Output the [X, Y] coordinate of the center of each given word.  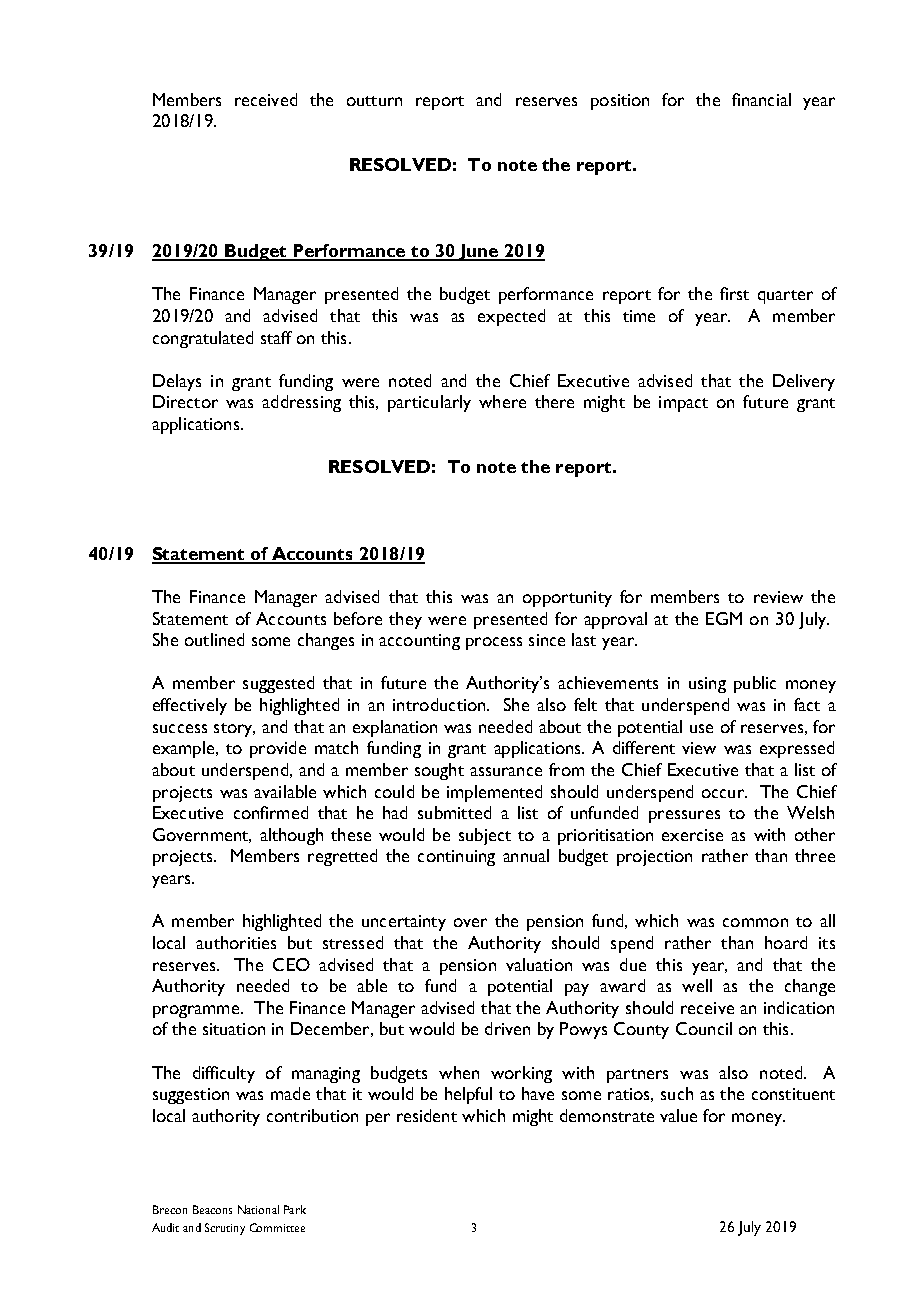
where [502, 401]
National [258, 1209]
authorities [236, 942]
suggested [278, 684]
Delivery [804, 382]
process [494, 643]
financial [761, 99]
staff [276, 337]
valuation [539, 964]
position [620, 102]
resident [427, 1115]
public [755, 684]
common [755, 922]
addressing [301, 403]
